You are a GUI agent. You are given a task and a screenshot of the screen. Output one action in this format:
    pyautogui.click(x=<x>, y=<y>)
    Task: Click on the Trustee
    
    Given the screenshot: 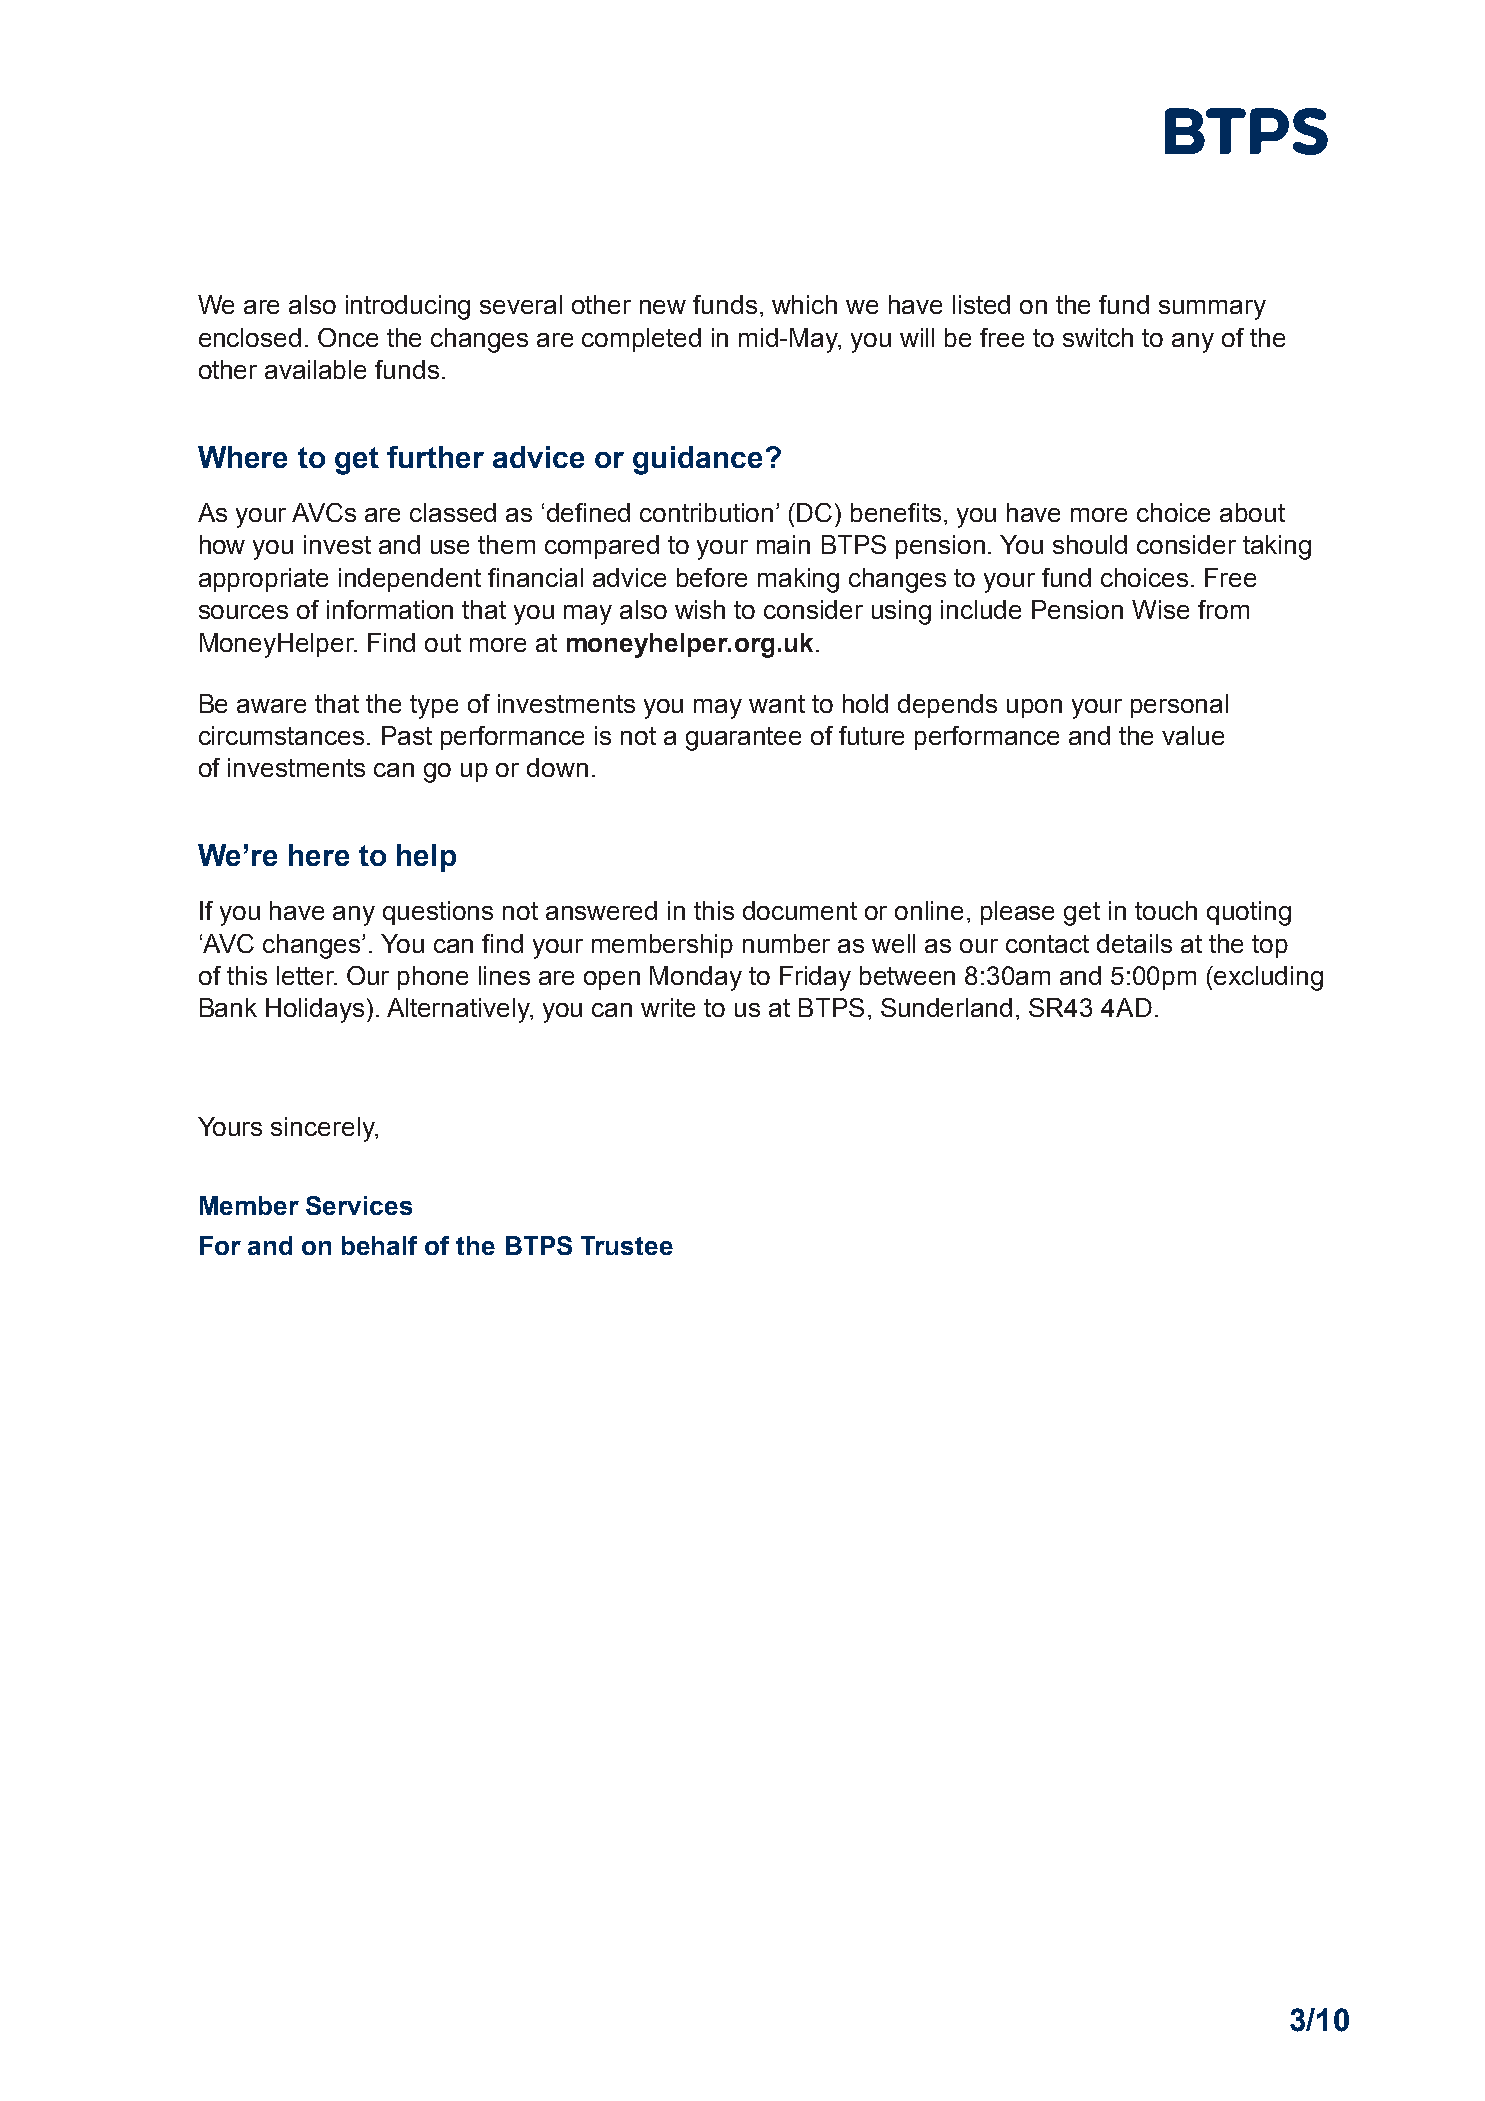 What is the action you would take?
    pyautogui.click(x=627, y=1245)
